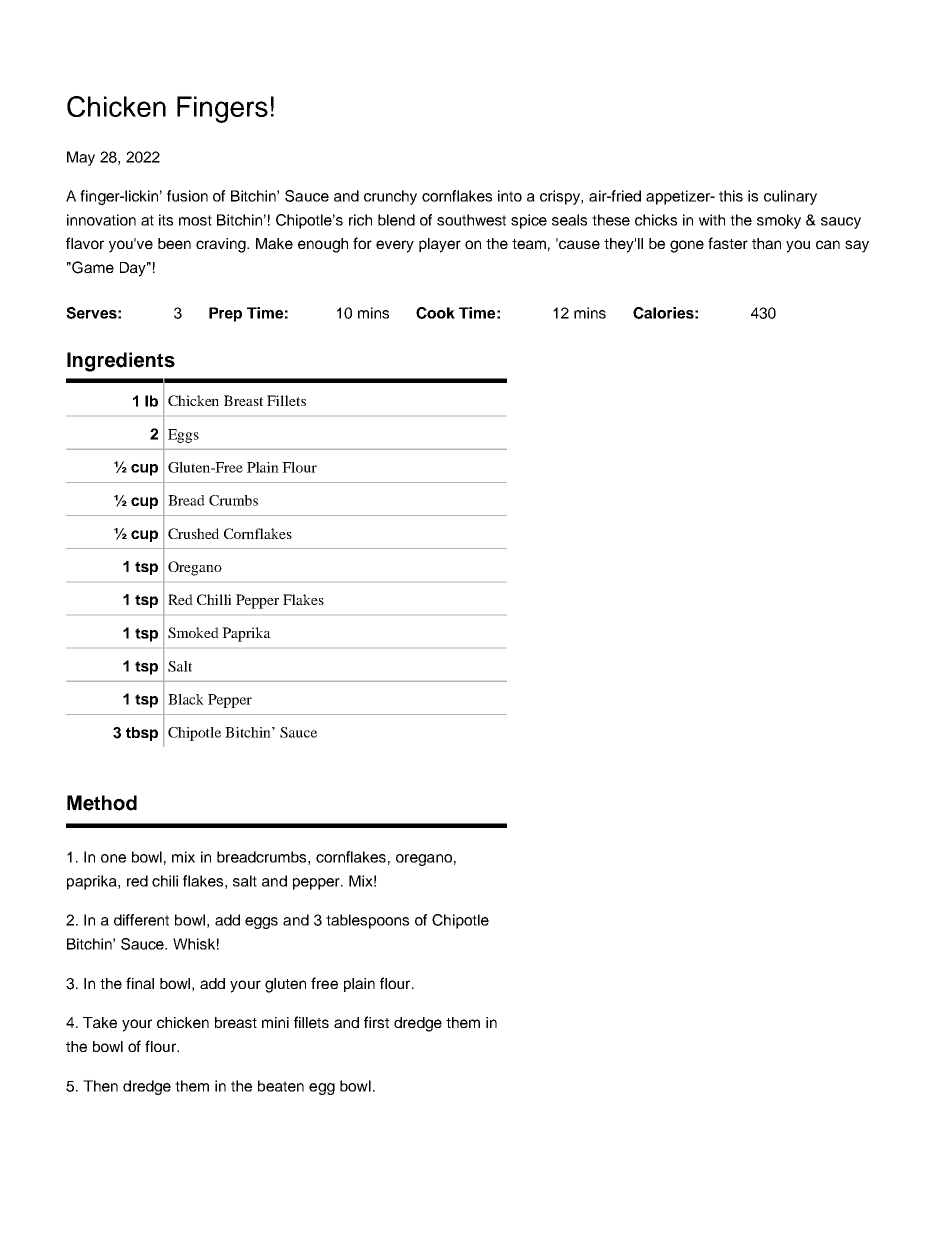 The height and width of the document is (1233, 952). Describe the element at coordinates (187, 196) in the document. I see `fusion` at that location.
